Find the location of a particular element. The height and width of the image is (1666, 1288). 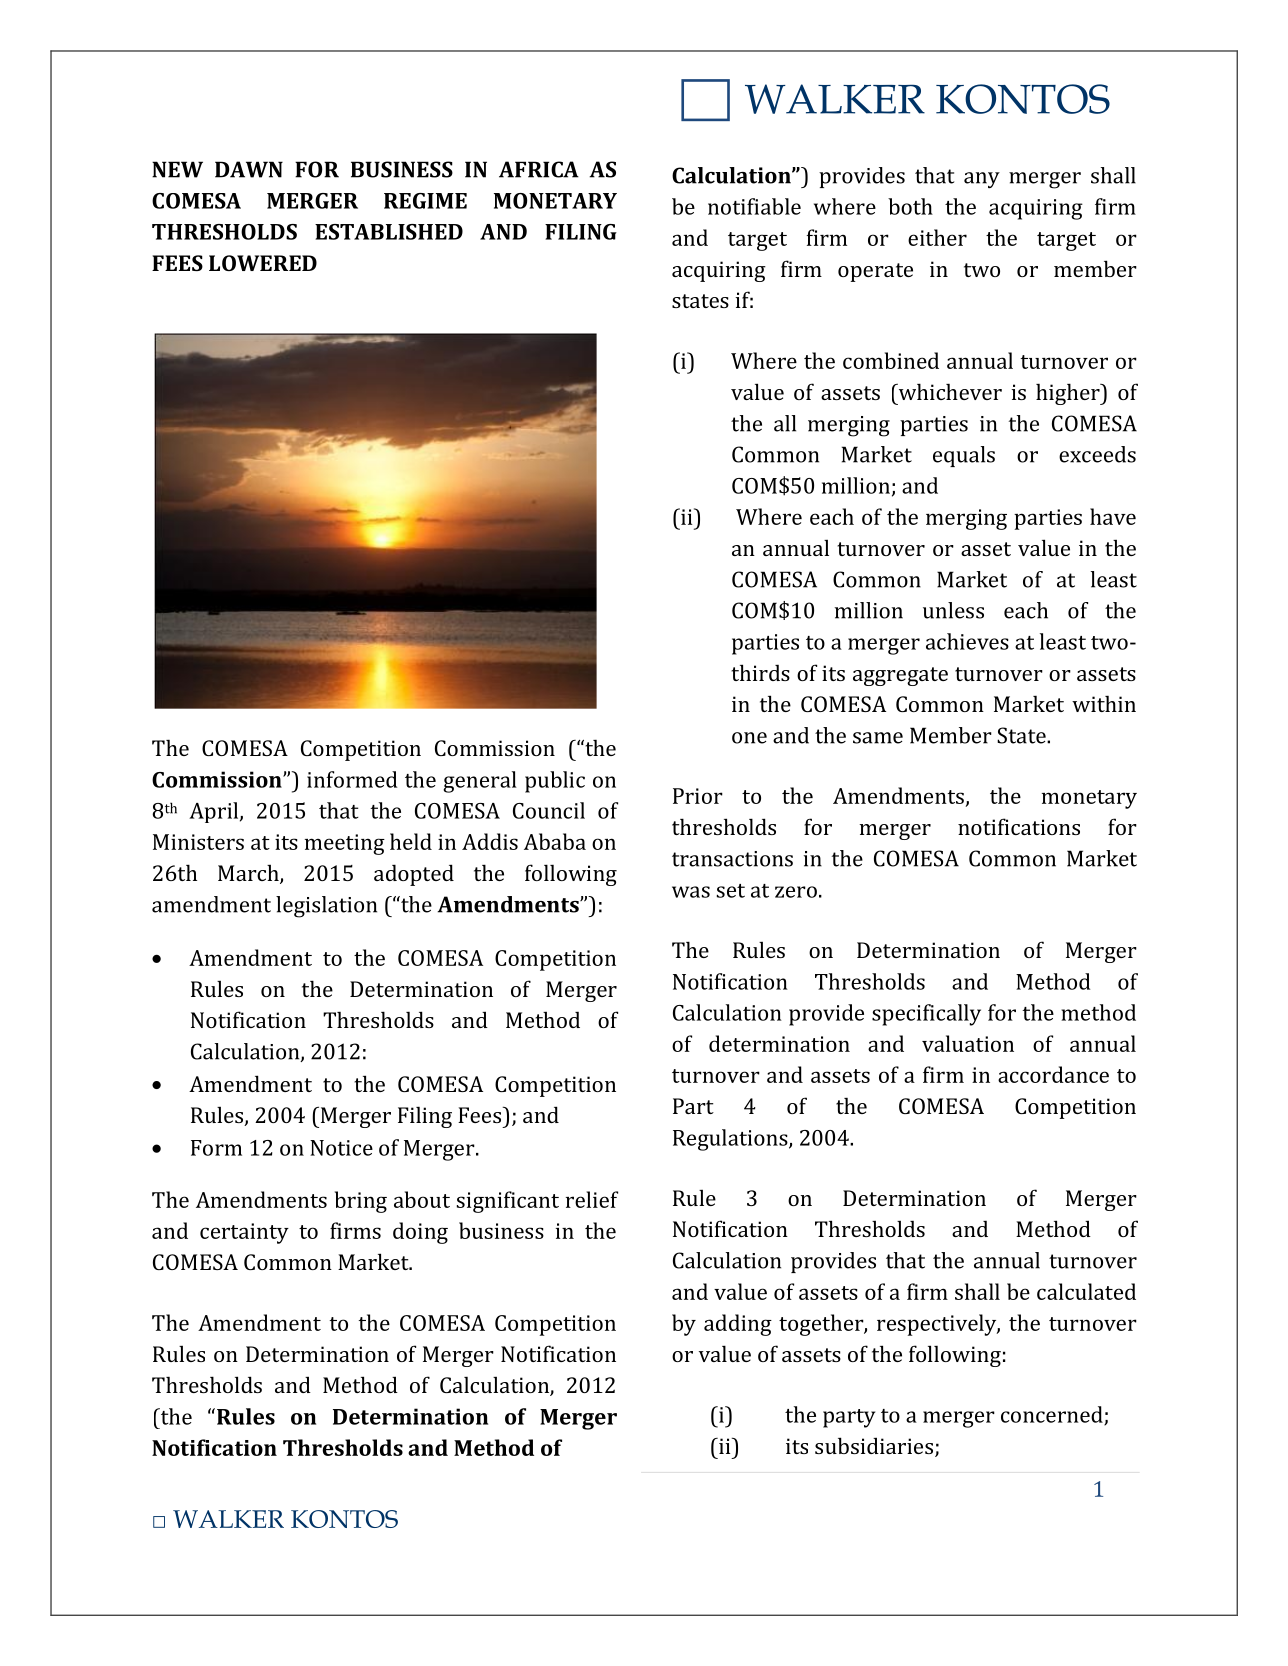

Prior is located at coordinates (698, 796).
